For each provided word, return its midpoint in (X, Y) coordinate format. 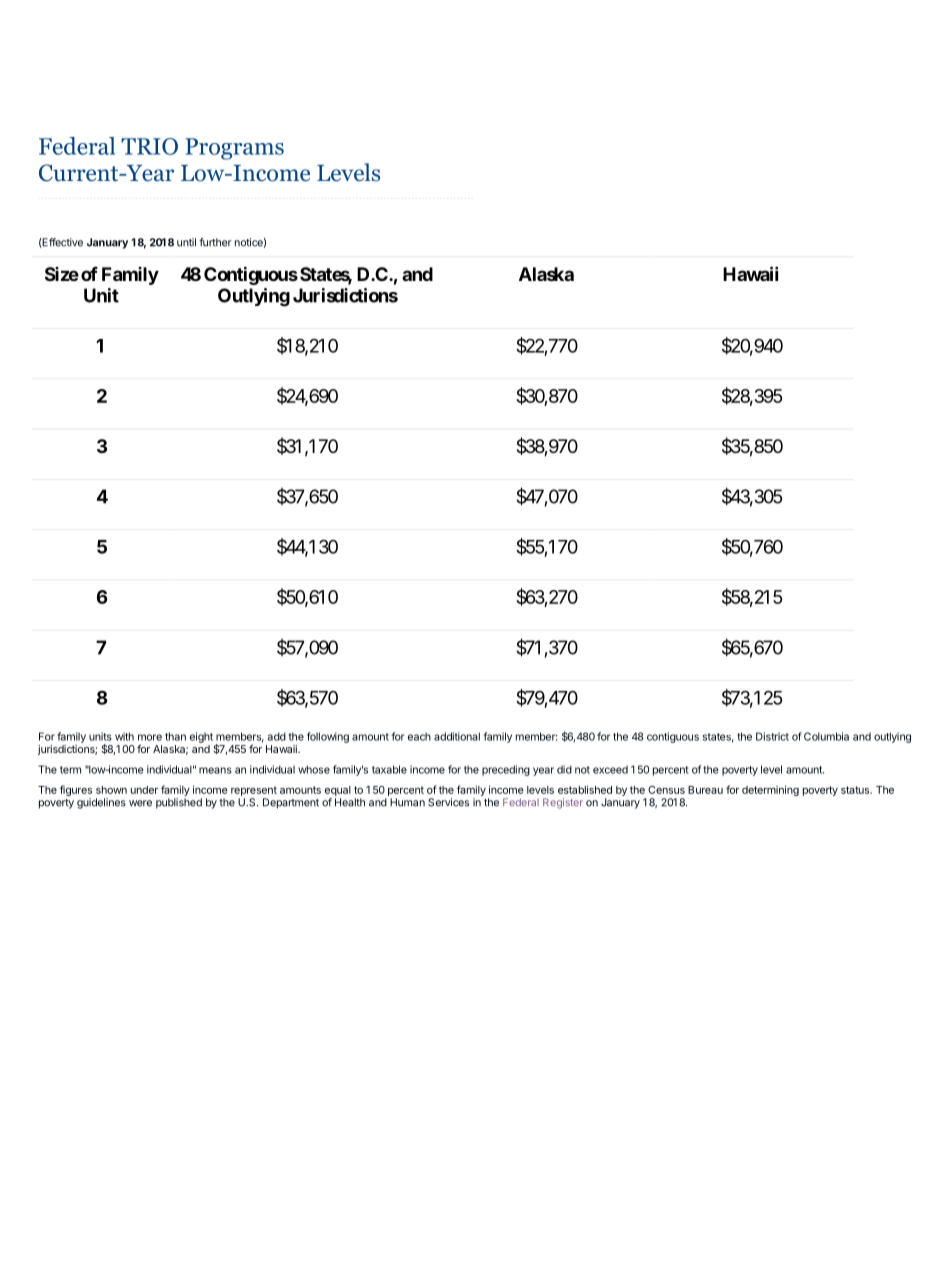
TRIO (149, 146)
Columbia (826, 736)
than (175, 736)
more (150, 737)
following (328, 737)
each (419, 736)
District (772, 736)
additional (457, 736)
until (186, 242)
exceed (610, 769)
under (144, 790)
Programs (234, 149)
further (215, 242)
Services (448, 802)
